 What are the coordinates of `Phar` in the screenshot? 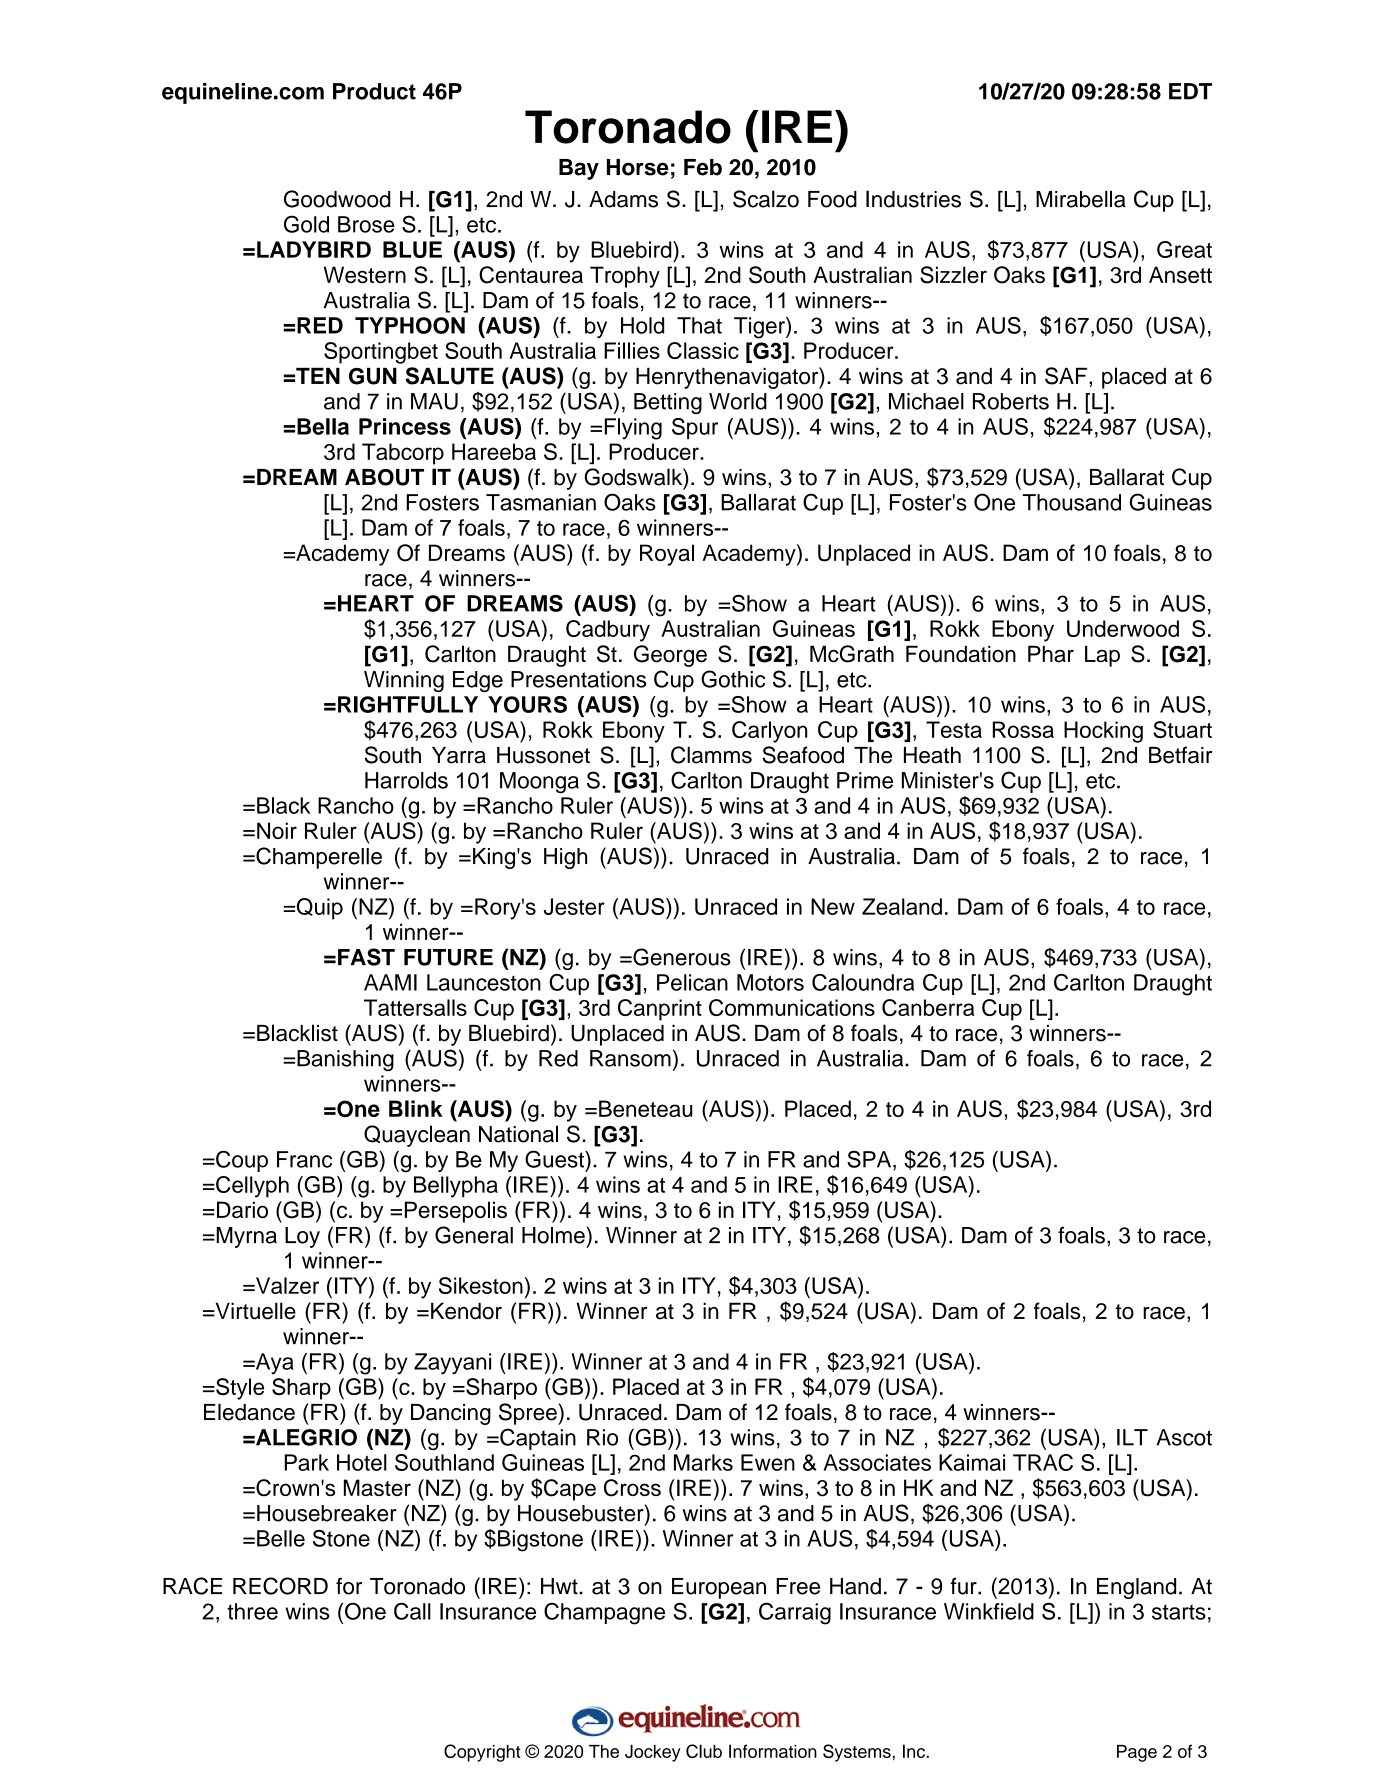 It's located at (1051, 654).
